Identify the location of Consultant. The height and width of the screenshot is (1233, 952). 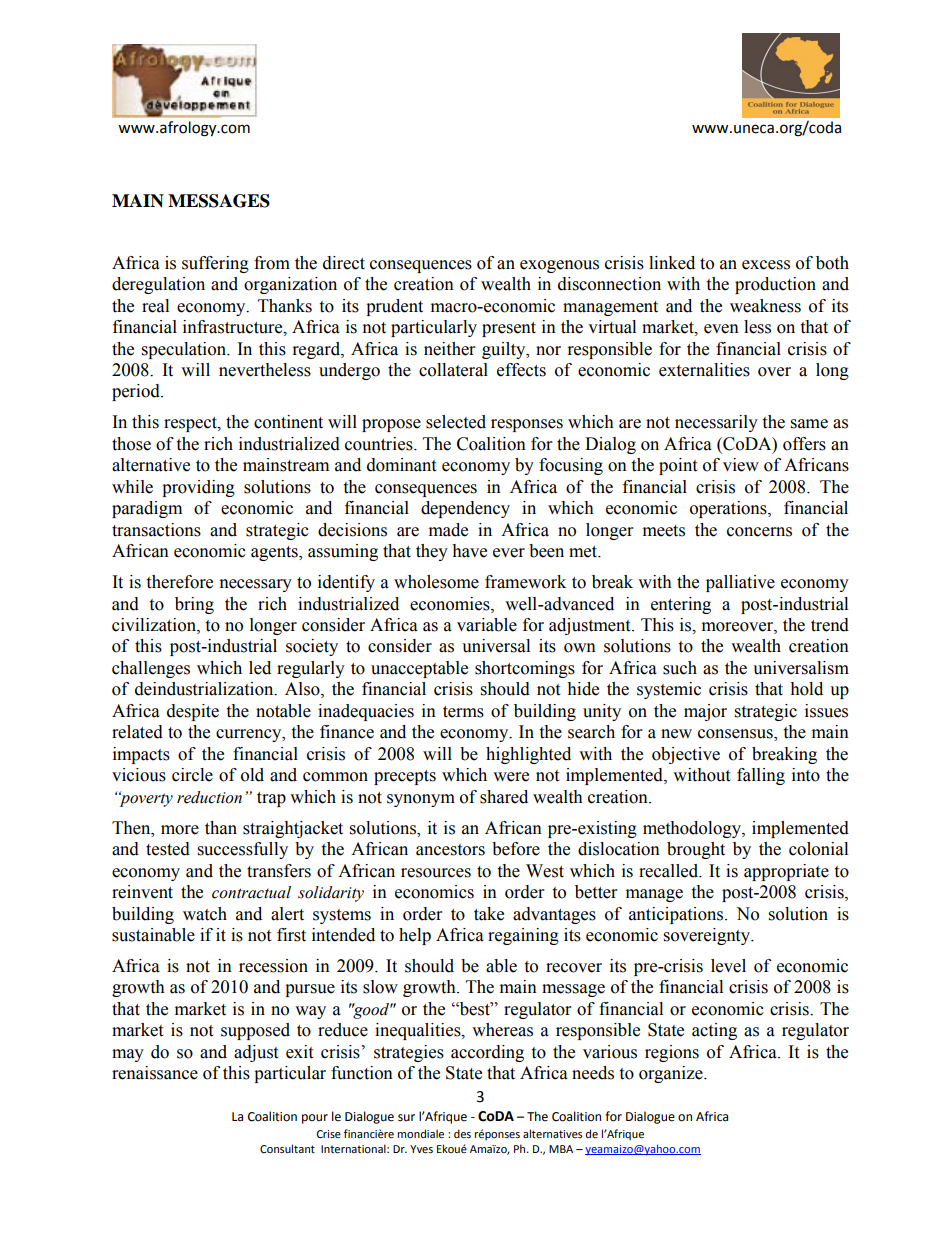
(287, 1148).
